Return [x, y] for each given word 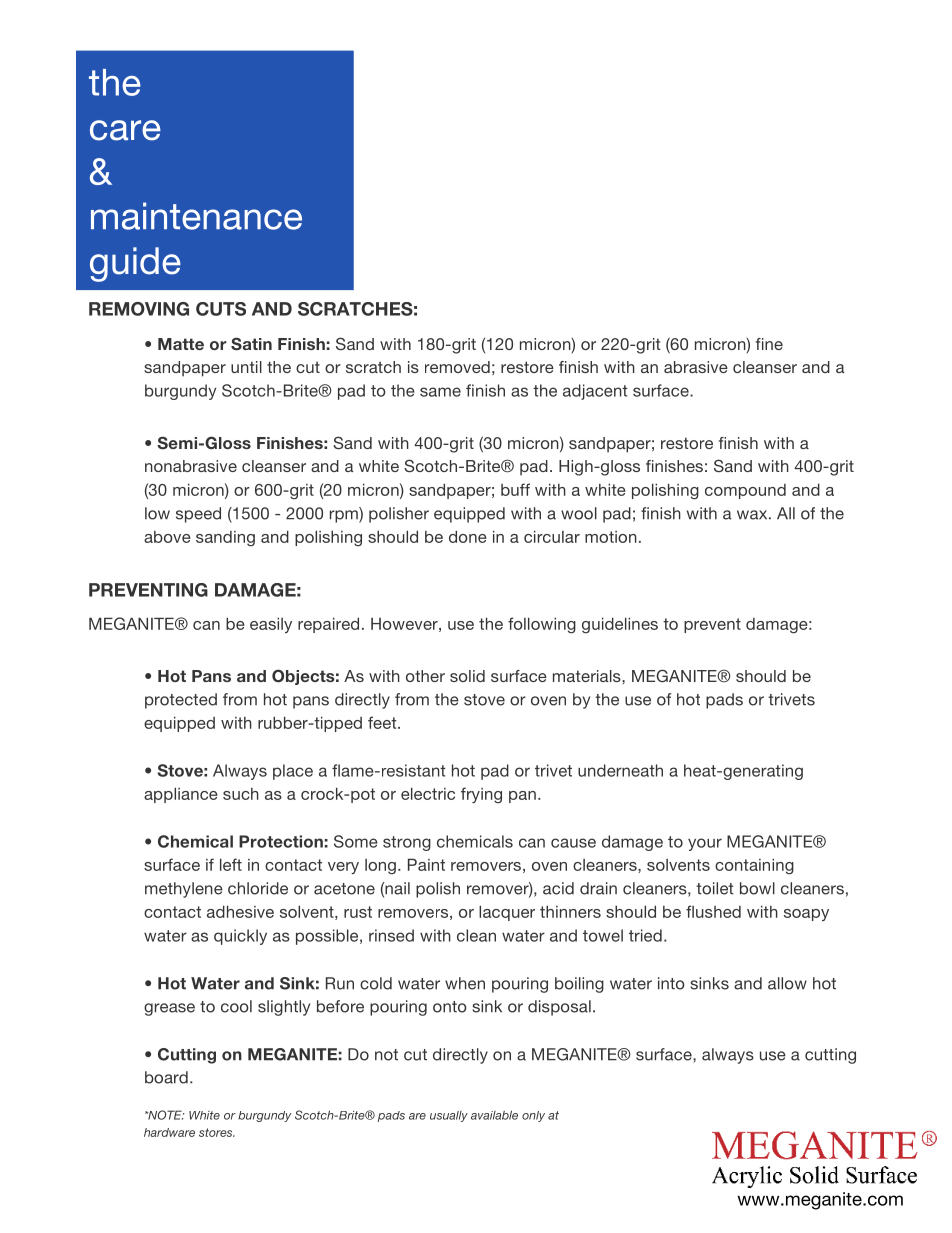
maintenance [196, 216]
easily [271, 625]
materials [588, 676]
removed [457, 367]
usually [449, 1116]
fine [769, 344]
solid [467, 676]
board [166, 1077]
